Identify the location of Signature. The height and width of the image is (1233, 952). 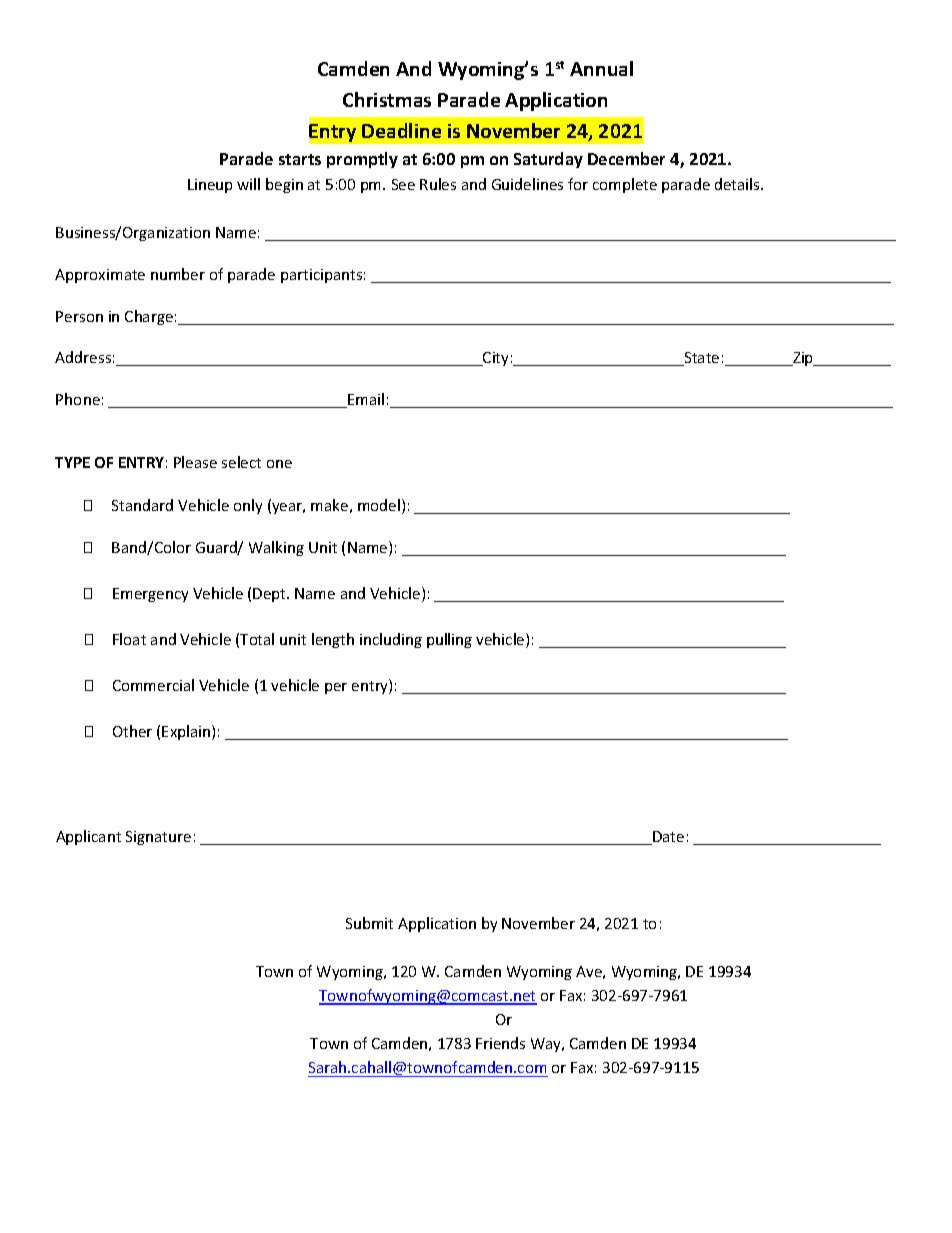
(158, 838).
